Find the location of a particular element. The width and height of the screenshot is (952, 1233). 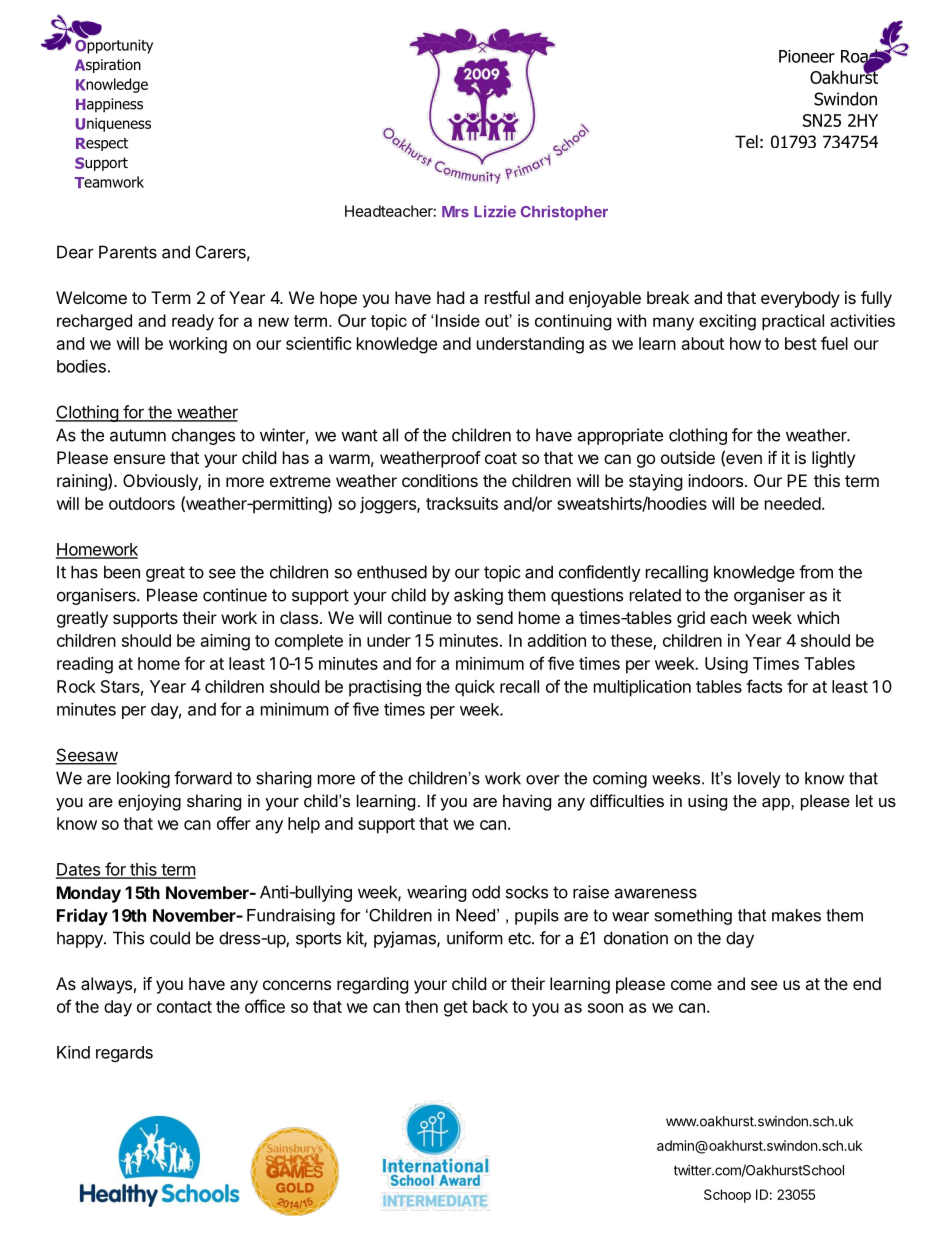

having is located at coordinates (527, 802).
